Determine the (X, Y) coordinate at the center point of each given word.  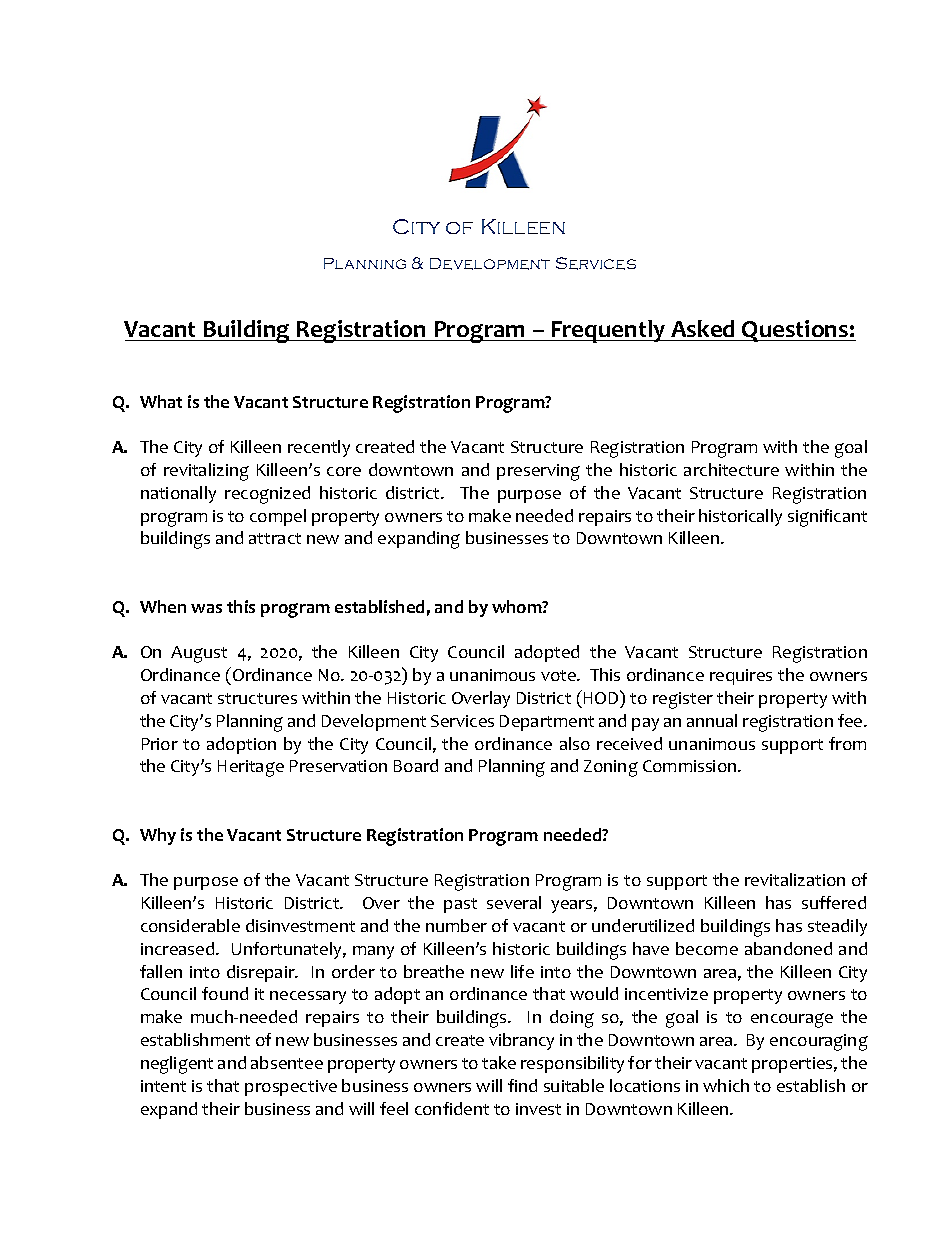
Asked (703, 330)
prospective (291, 1088)
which (726, 1085)
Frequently (608, 331)
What (161, 401)
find (522, 1085)
